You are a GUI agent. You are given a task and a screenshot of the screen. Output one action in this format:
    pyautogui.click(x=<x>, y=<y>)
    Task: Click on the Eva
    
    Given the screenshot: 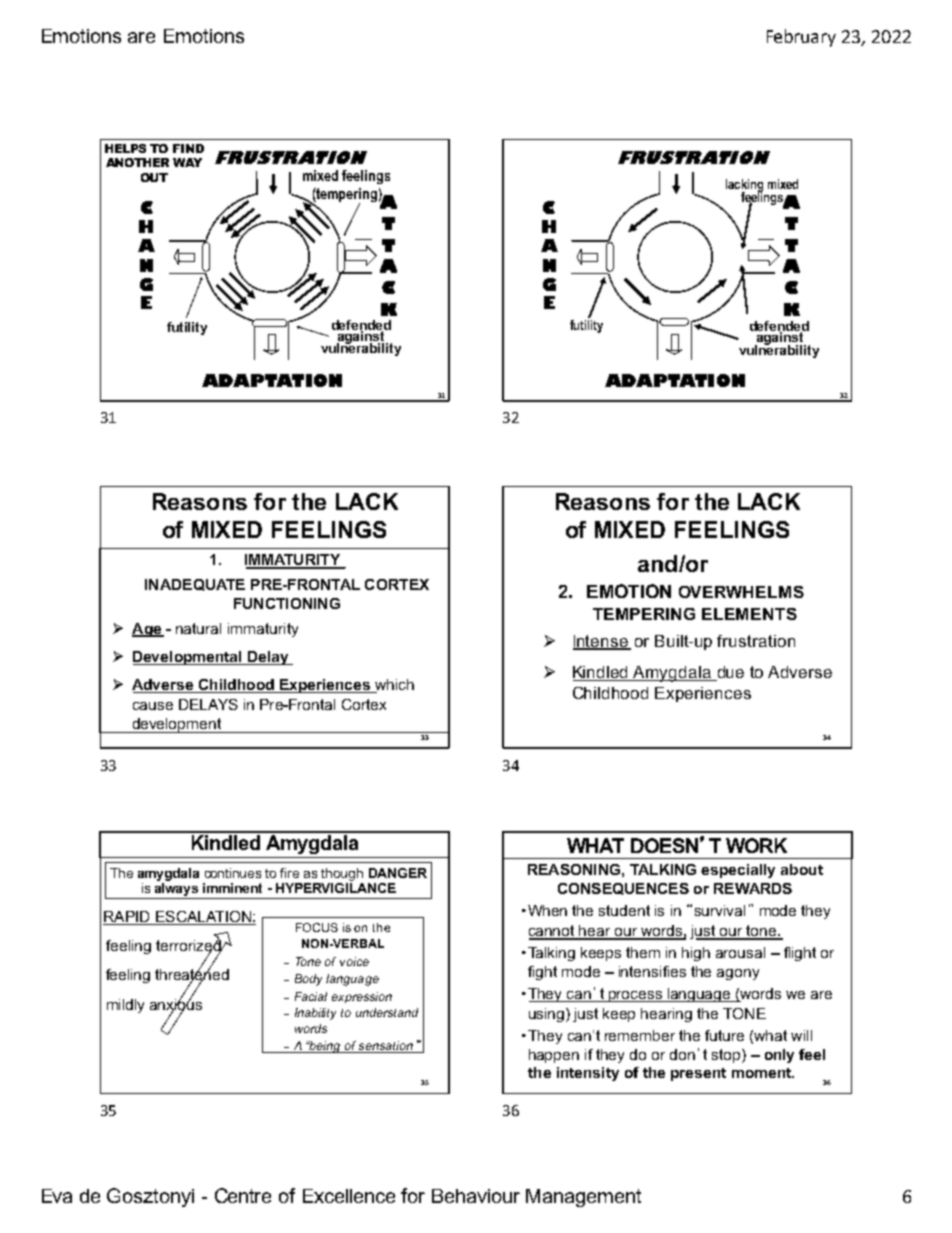 What is the action you would take?
    pyautogui.click(x=57, y=1196)
